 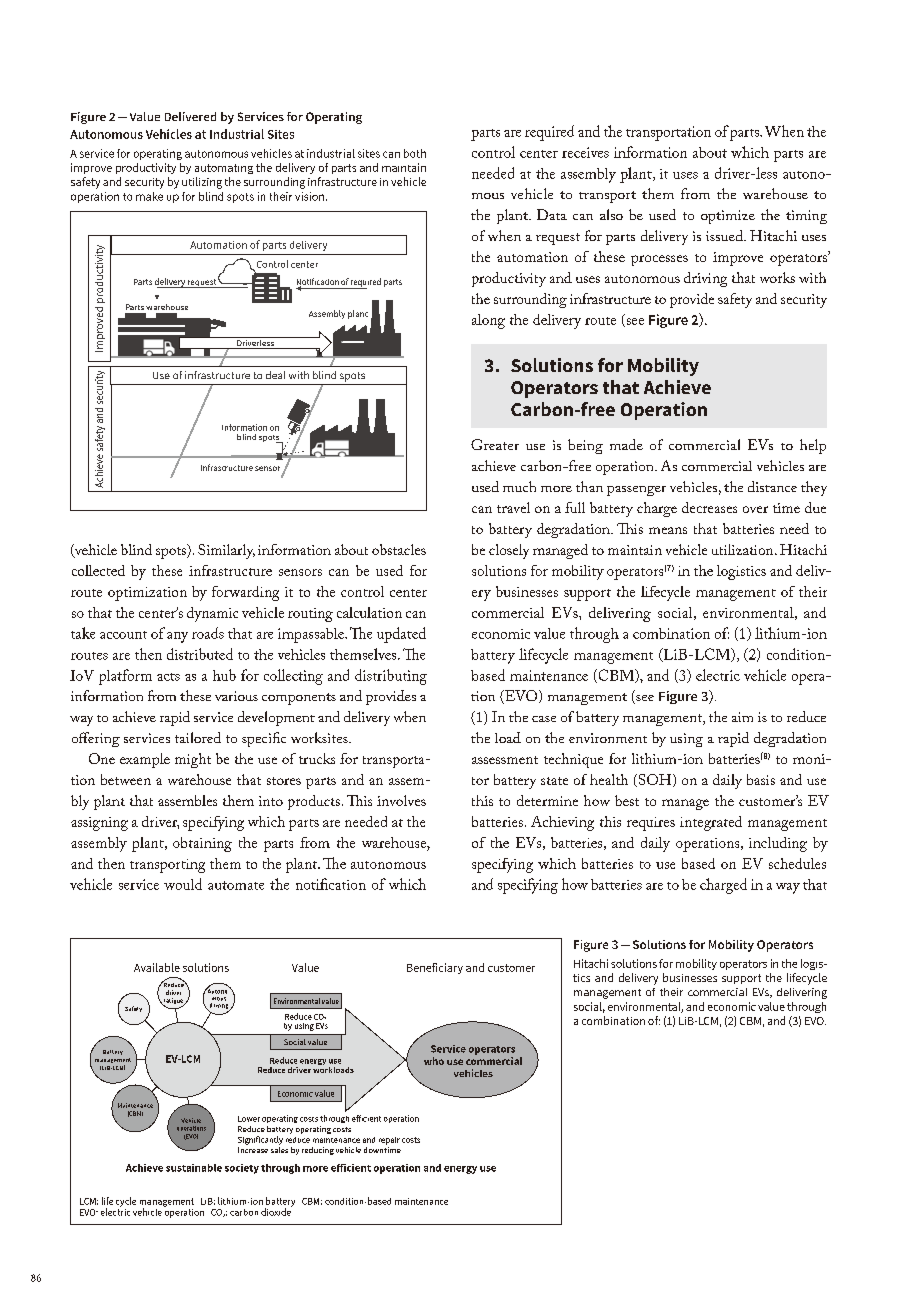 I want to click on optimize, so click(x=728, y=217).
